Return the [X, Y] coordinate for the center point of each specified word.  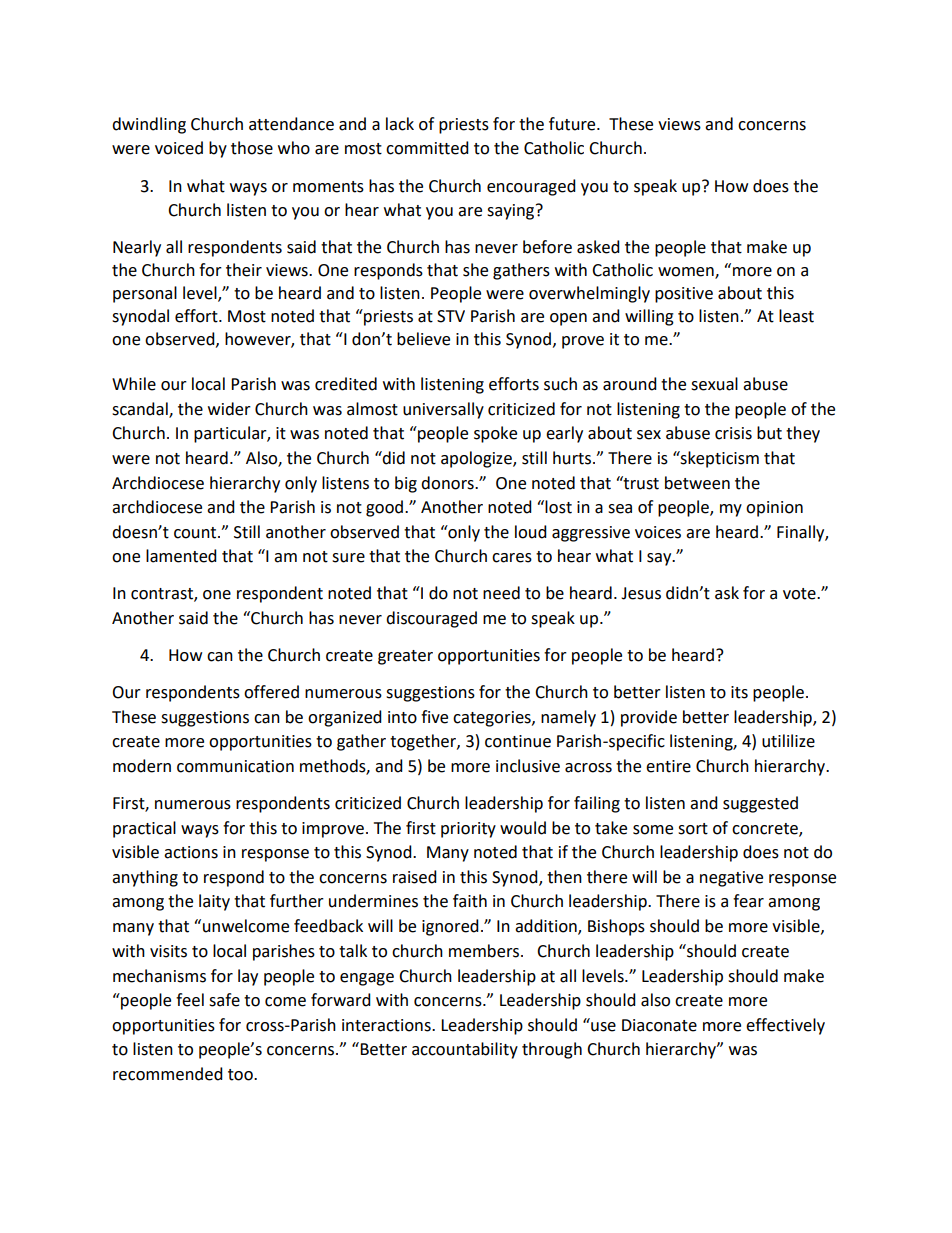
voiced [179, 148]
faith [470, 901]
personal [145, 294]
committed [427, 148]
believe [423, 339]
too [241, 1075]
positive [684, 295]
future [573, 124]
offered [271, 692]
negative [731, 879]
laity [214, 902]
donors [448, 483]
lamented [181, 556]
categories [493, 719]
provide [649, 718]
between [697, 483]
